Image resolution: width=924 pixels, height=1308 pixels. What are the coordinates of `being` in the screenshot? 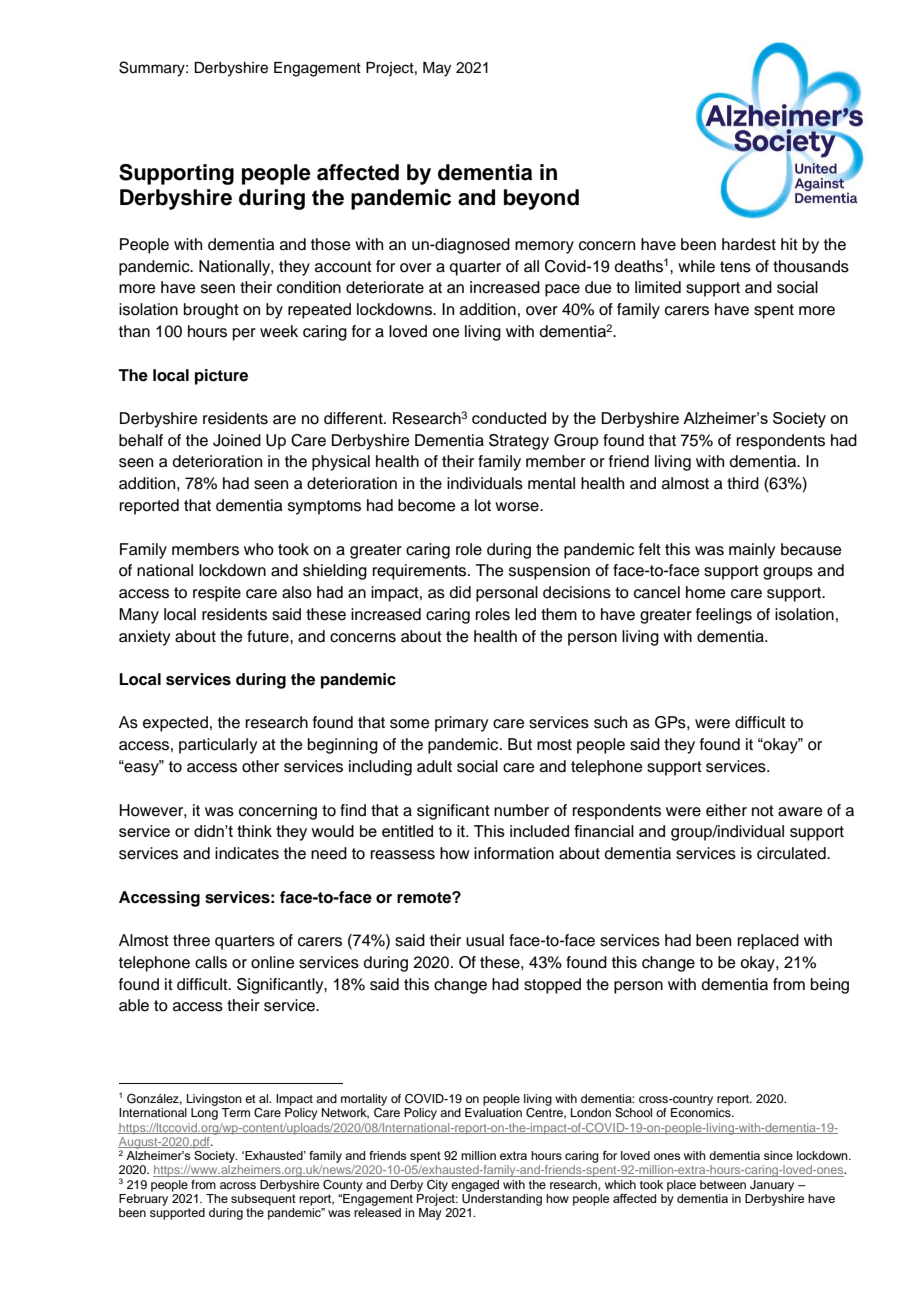 It's located at (830, 986).
